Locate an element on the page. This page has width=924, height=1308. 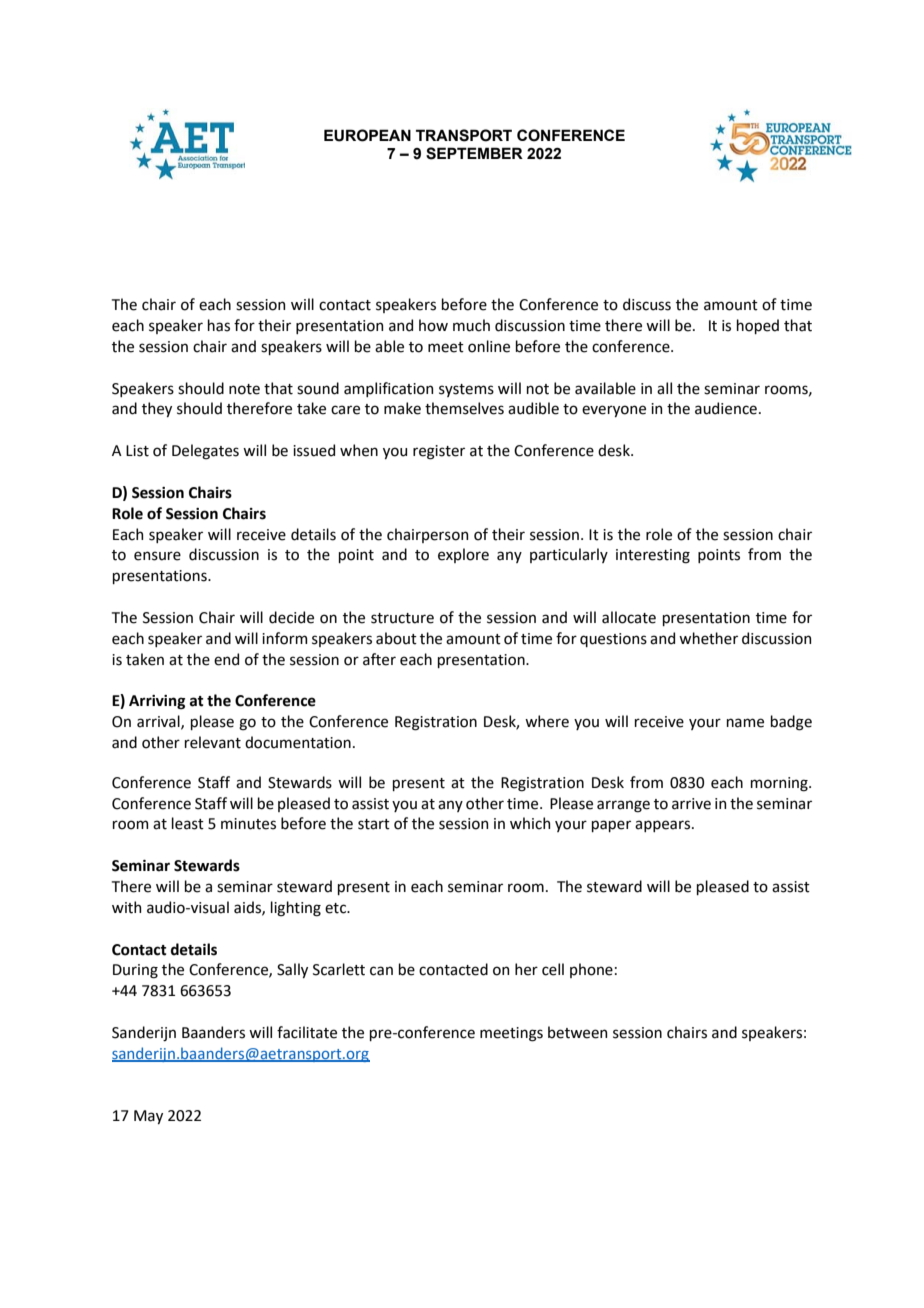
can is located at coordinates (381, 971).
